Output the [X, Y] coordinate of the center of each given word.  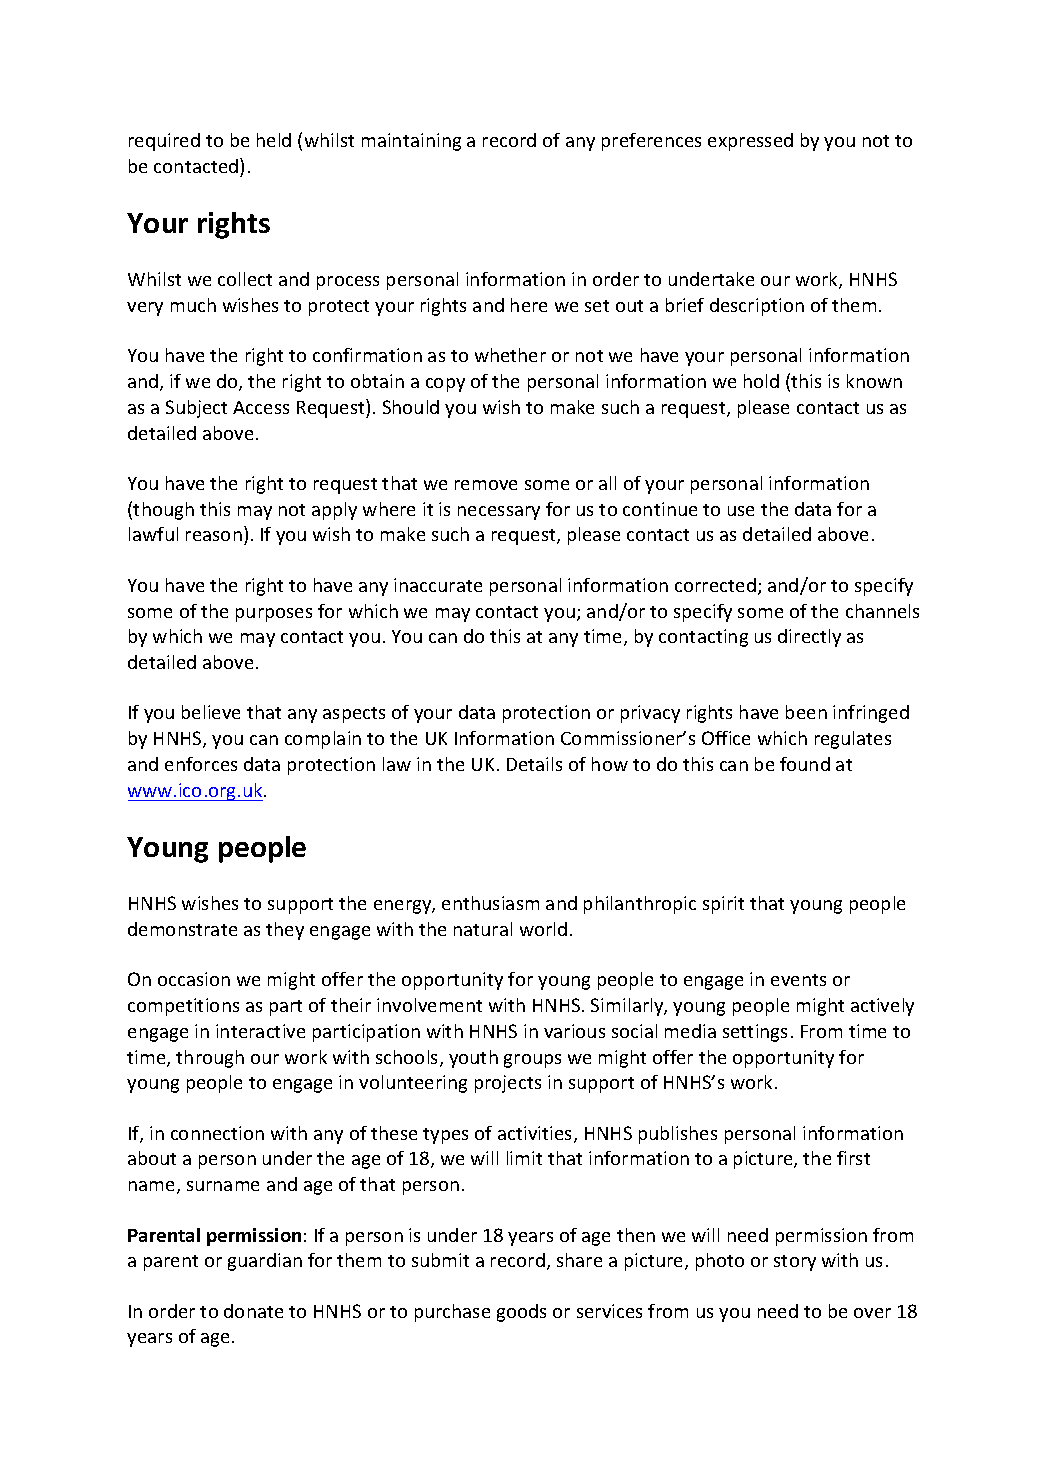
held [274, 140]
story [795, 1263]
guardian [265, 1262]
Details [534, 764]
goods [521, 1313]
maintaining [411, 142]
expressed [750, 142]
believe [211, 712]
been [806, 712]
